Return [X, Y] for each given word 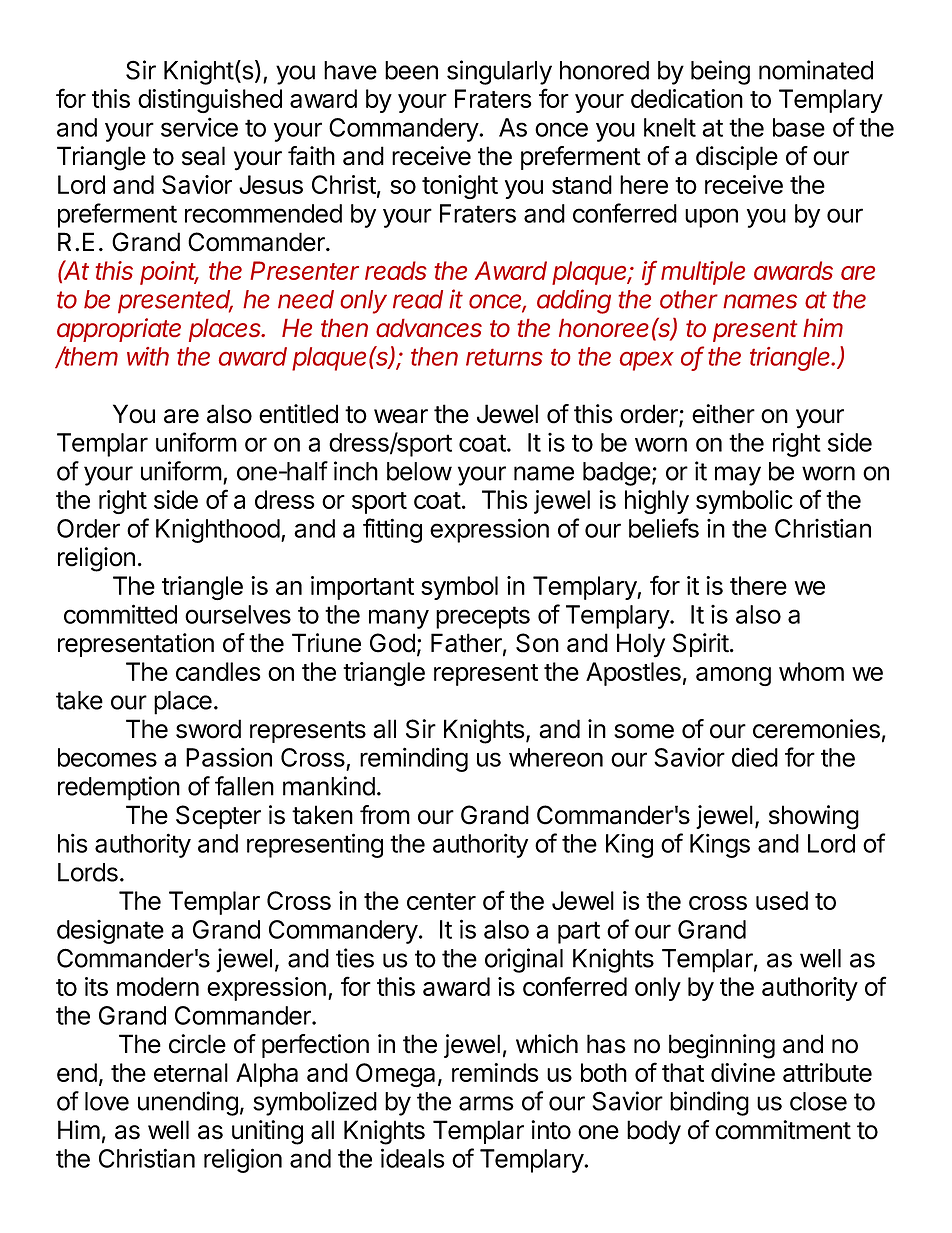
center [441, 901]
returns [504, 357]
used [782, 900]
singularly [499, 72]
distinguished [210, 101]
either [723, 414]
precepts [483, 617]
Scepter [218, 817]
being [720, 72]
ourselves [238, 614]
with [148, 356]
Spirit [701, 645]
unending [188, 1103]
